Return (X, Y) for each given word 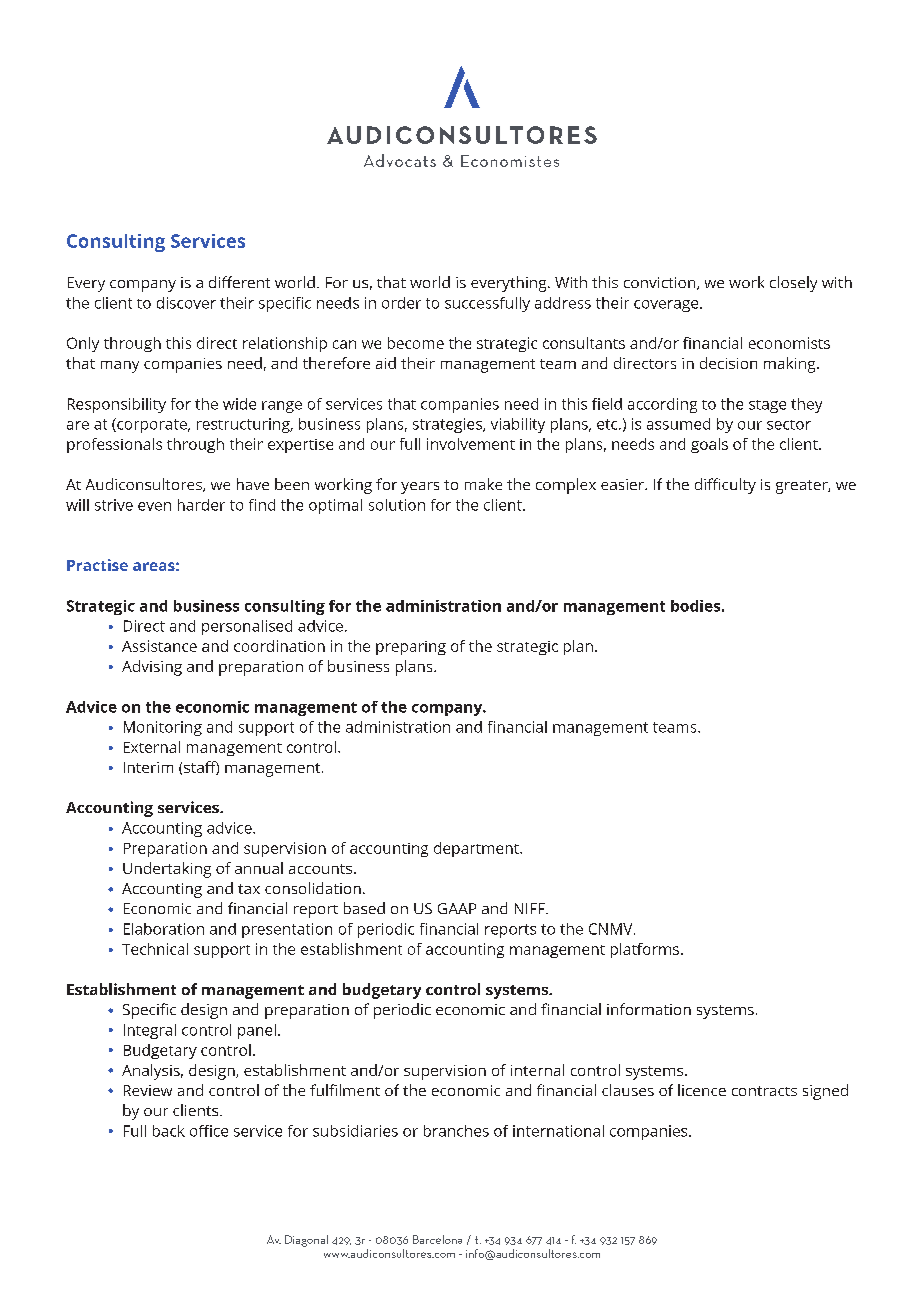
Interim (148, 767)
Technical (155, 949)
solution (397, 505)
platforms (645, 950)
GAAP (457, 908)
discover (186, 303)
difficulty (725, 486)
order (401, 303)
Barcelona (437, 1239)
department (477, 849)
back (169, 1131)
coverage (667, 306)
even (154, 506)
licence (702, 1090)
